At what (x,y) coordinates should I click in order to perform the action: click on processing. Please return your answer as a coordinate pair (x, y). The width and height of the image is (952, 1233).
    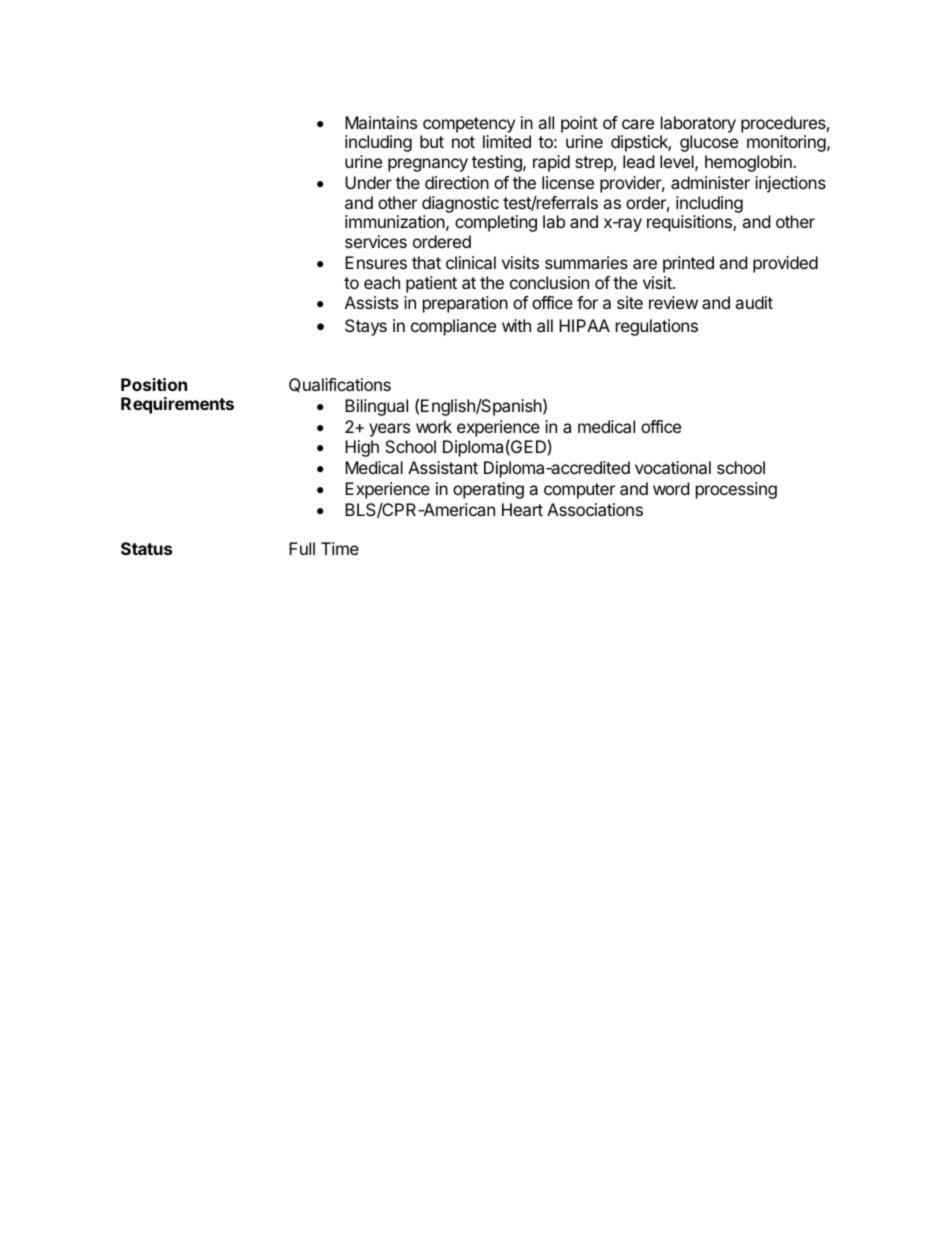
    Looking at the image, I should click on (736, 490).
